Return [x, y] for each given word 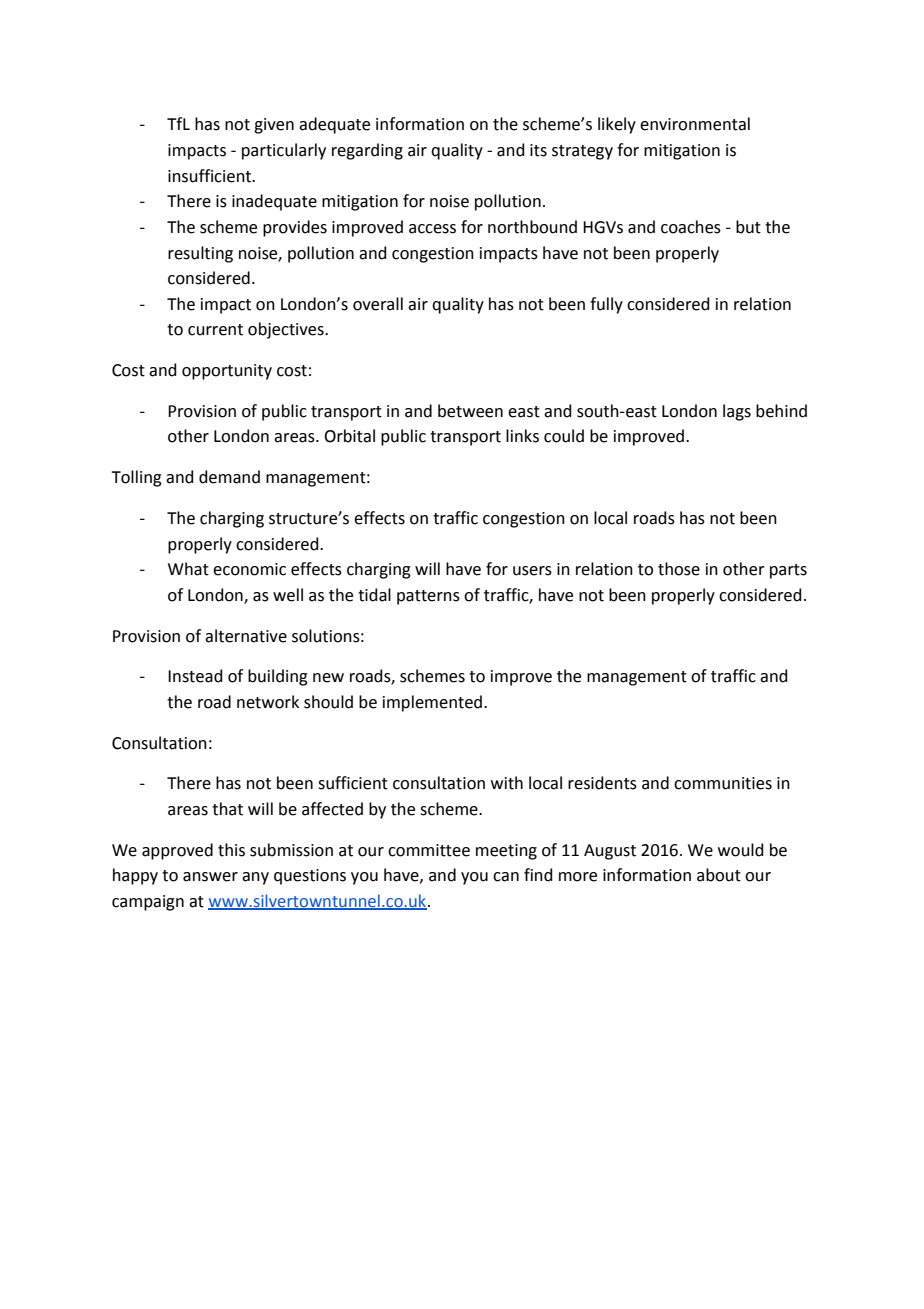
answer [210, 877]
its [538, 150]
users [532, 571]
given [274, 126]
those [679, 569]
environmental [695, 124]
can [506, 877]
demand [229, 477]
